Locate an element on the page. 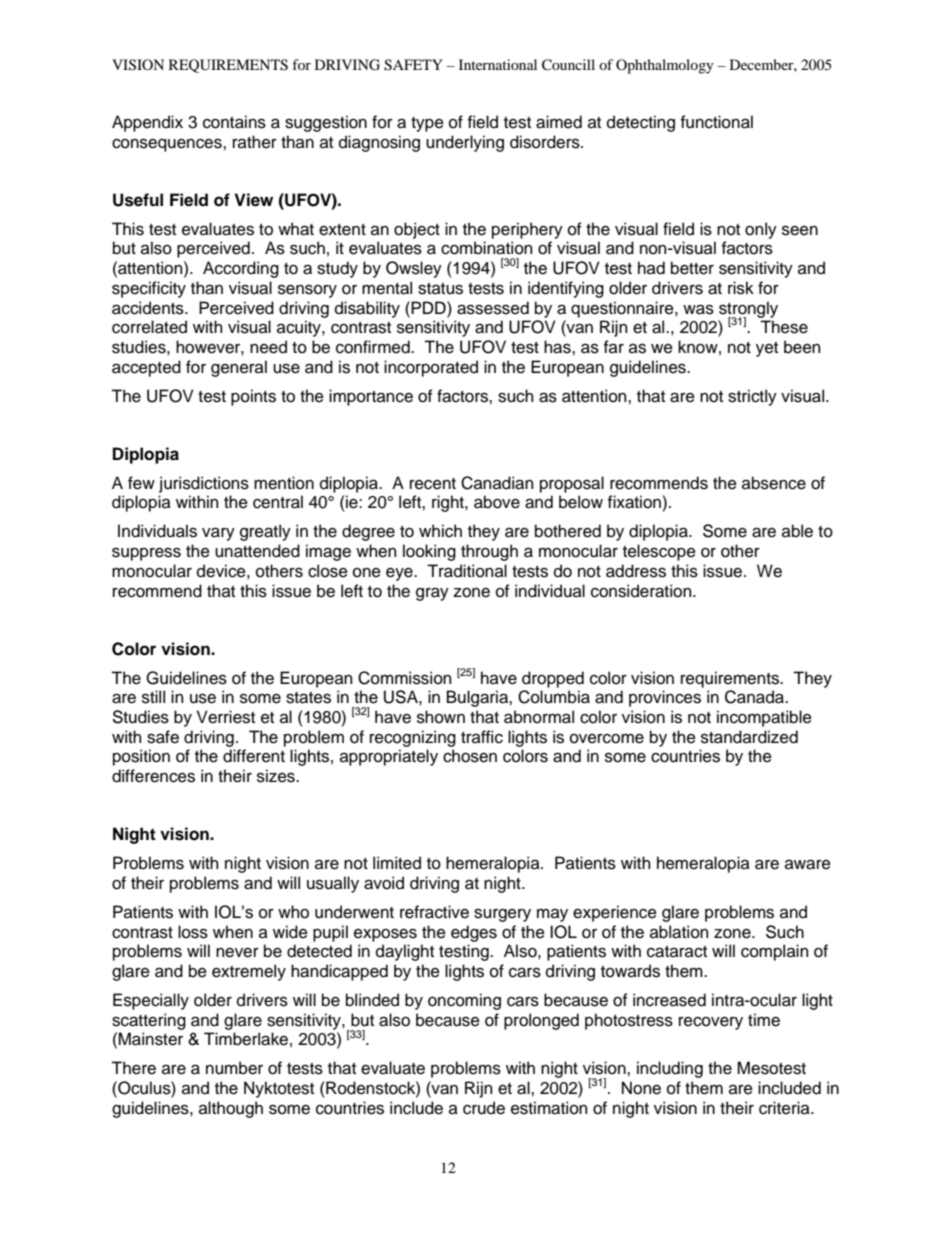 The image size is (952, 1233). Traditional is located at coordinates (467, 571).
